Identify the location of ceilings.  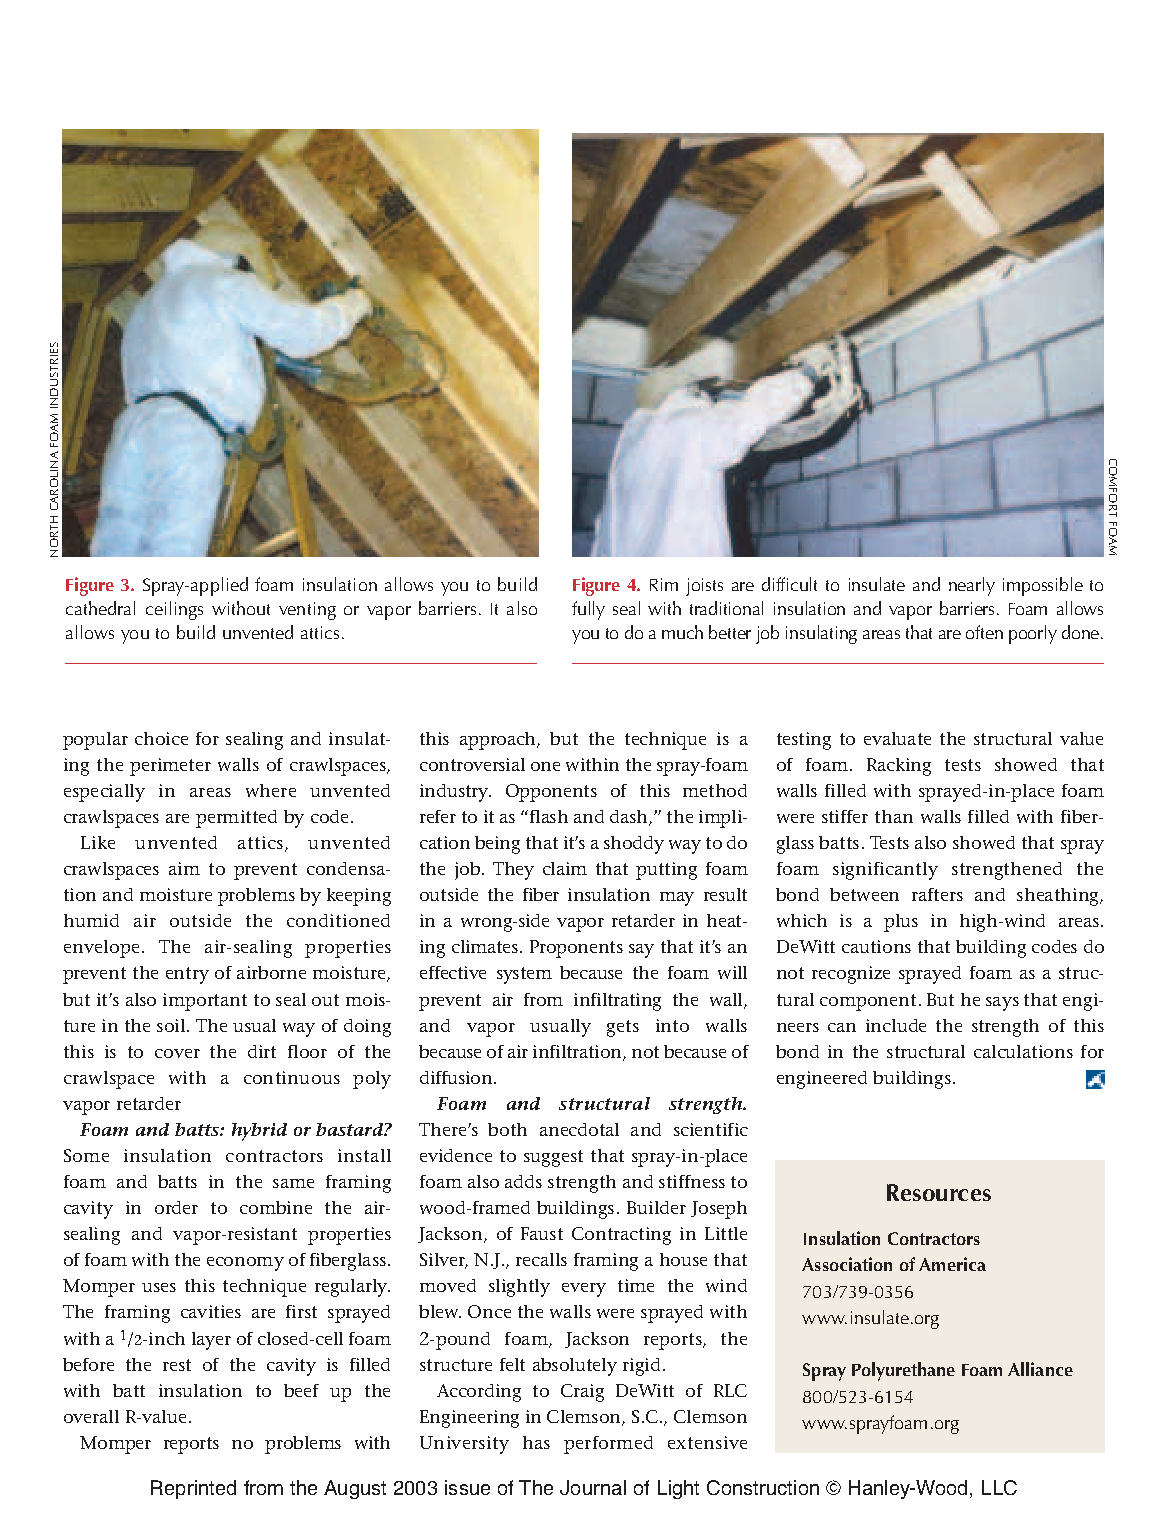
(174, 610).
